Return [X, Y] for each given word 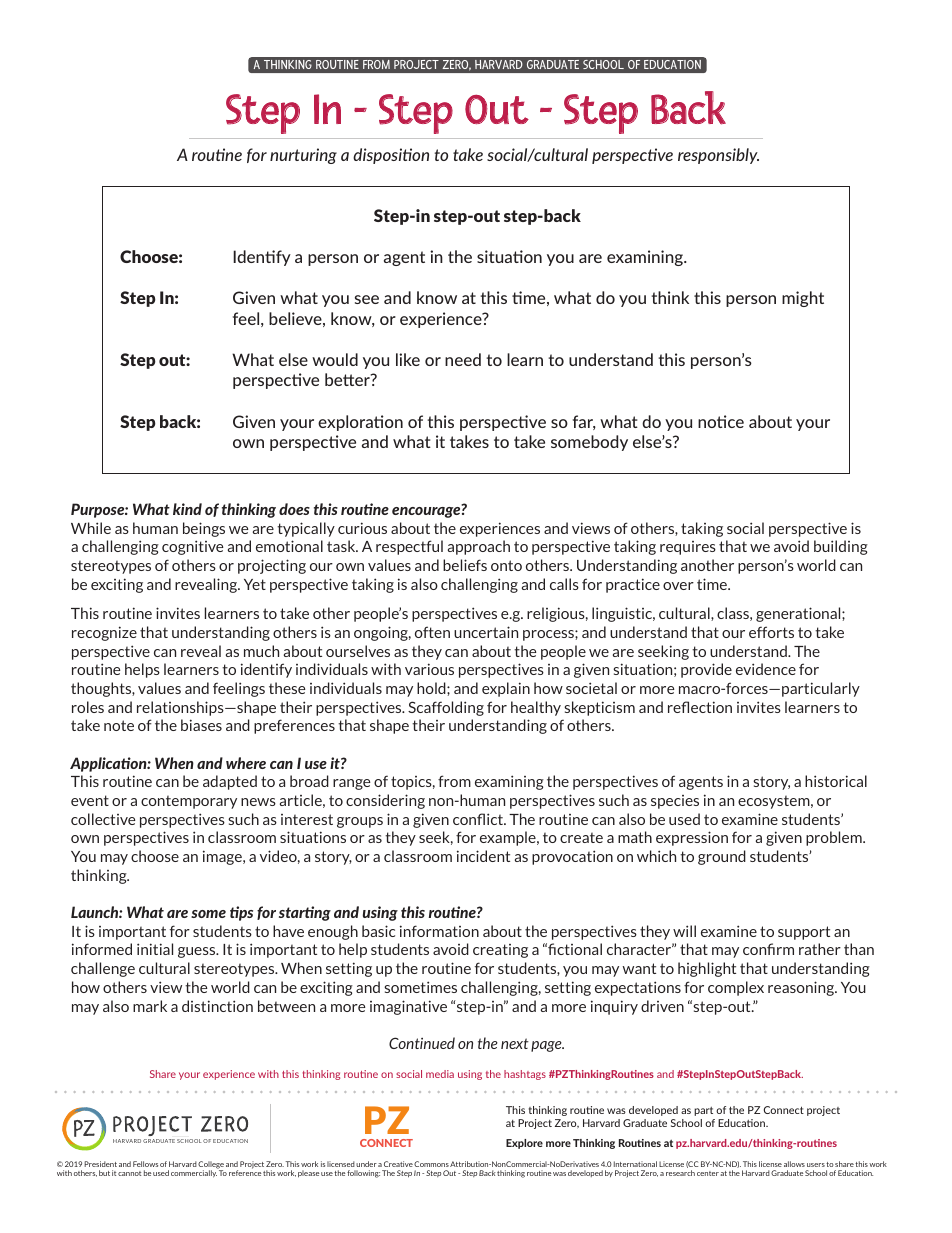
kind [187, 509]
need [463, 359]
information [439, 931]
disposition [391, 156]
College [211, 1166]
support [804, 933]
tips [241, 913]
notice [721, 421]
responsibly [718, 156]
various [429, 669]
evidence [766, 669]
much [261, 651]
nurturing [303, 156]
